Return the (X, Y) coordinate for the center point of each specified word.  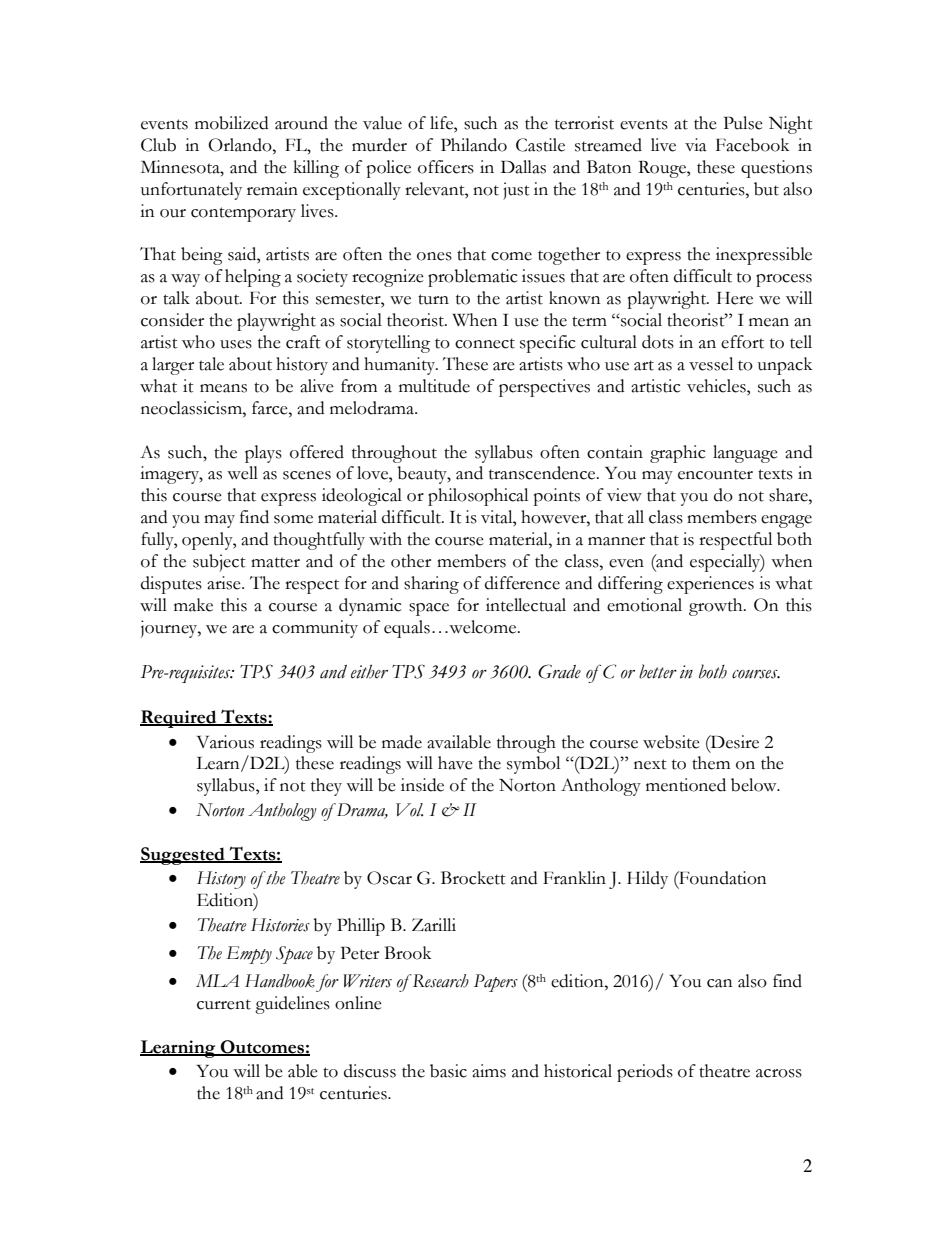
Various (225, 742)
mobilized (231, 123)
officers (446, 167)
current (224, 1004)
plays (263, 454)
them (711, 763)
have (455, 763)
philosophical (478, 497)
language (745, 454)
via (696, 145)
